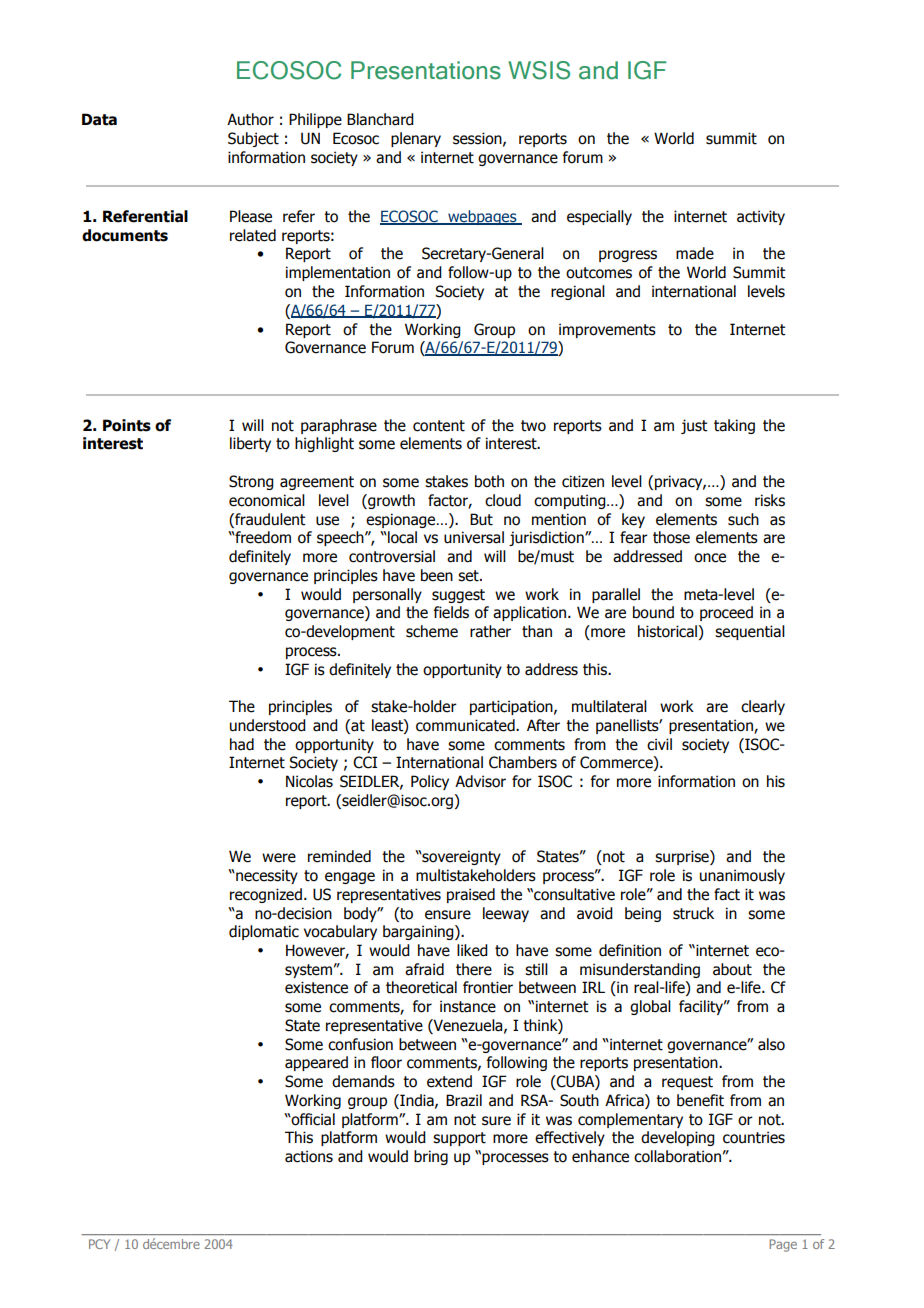 This screenshot has width=924, height=1308. Describe the element at coordinates (253, 139) in the screenshot. I see `Subject` at that location.
